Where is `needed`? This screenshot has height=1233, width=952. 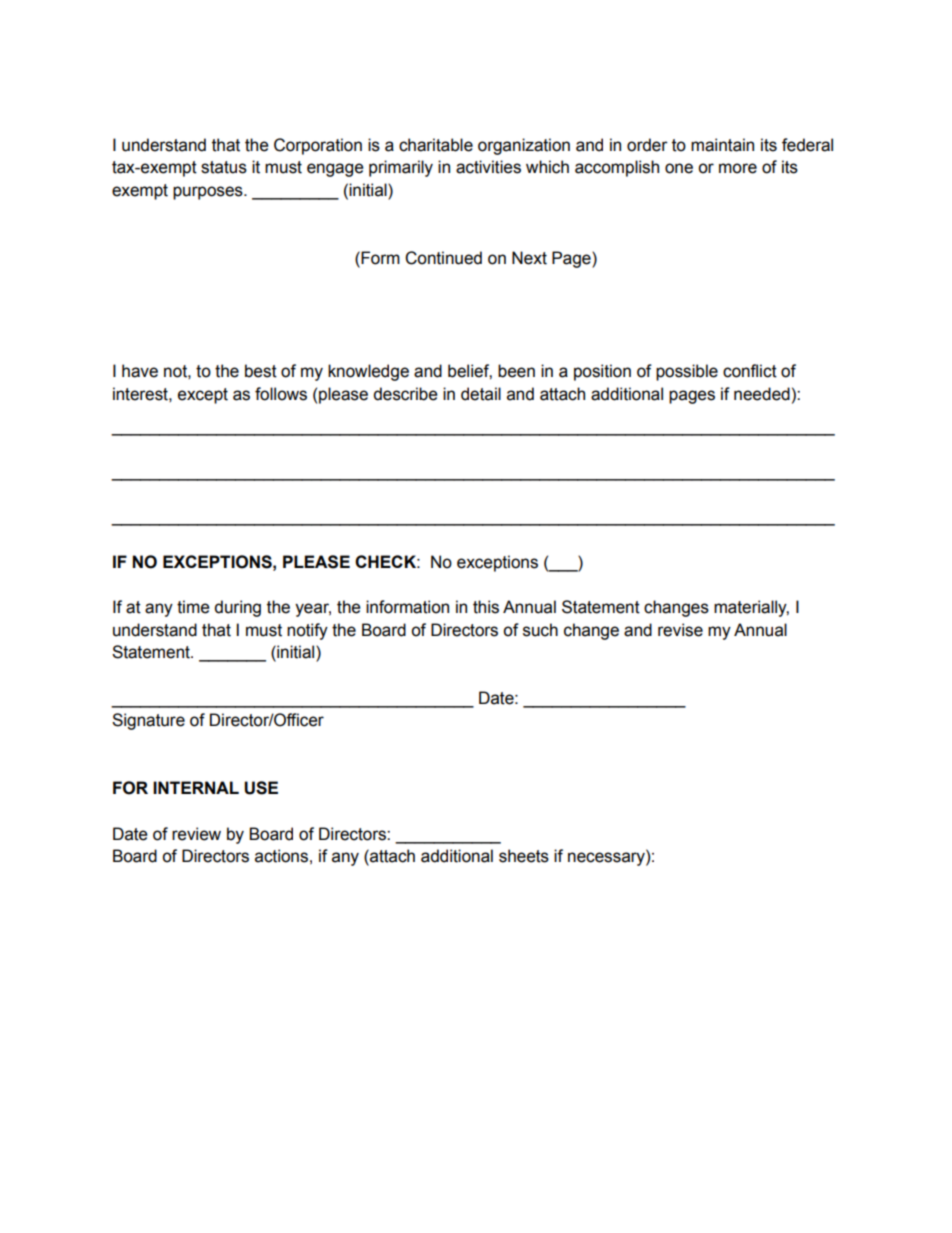 needed is located at coordinates (762, 394).
